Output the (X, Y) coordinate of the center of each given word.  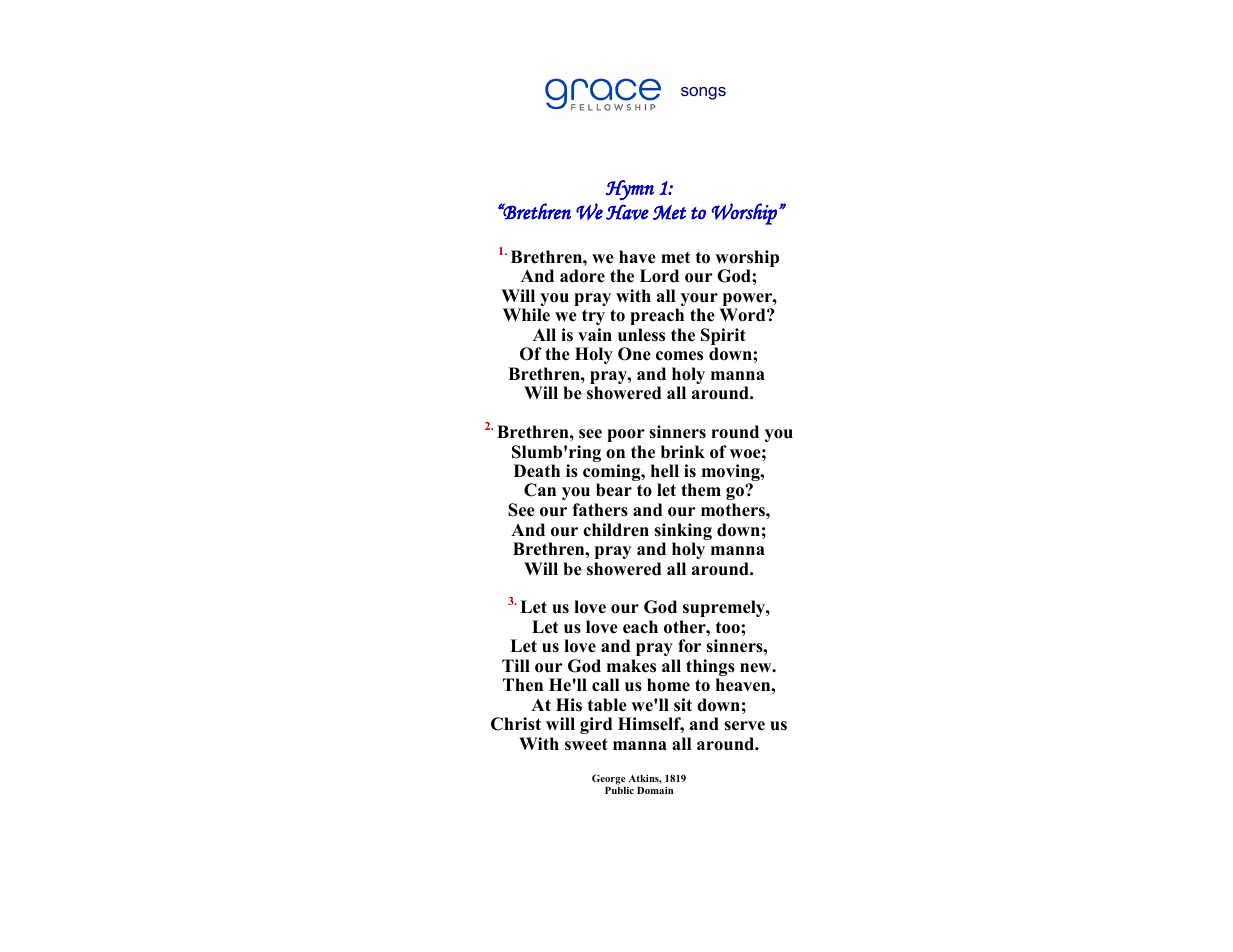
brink (683, 452)
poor (626, 435)
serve (744, 726)
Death (537, 471)
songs (703, 93)
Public (619, 789)
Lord (659, 276)
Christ (516, 724)
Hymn (630, 190)
